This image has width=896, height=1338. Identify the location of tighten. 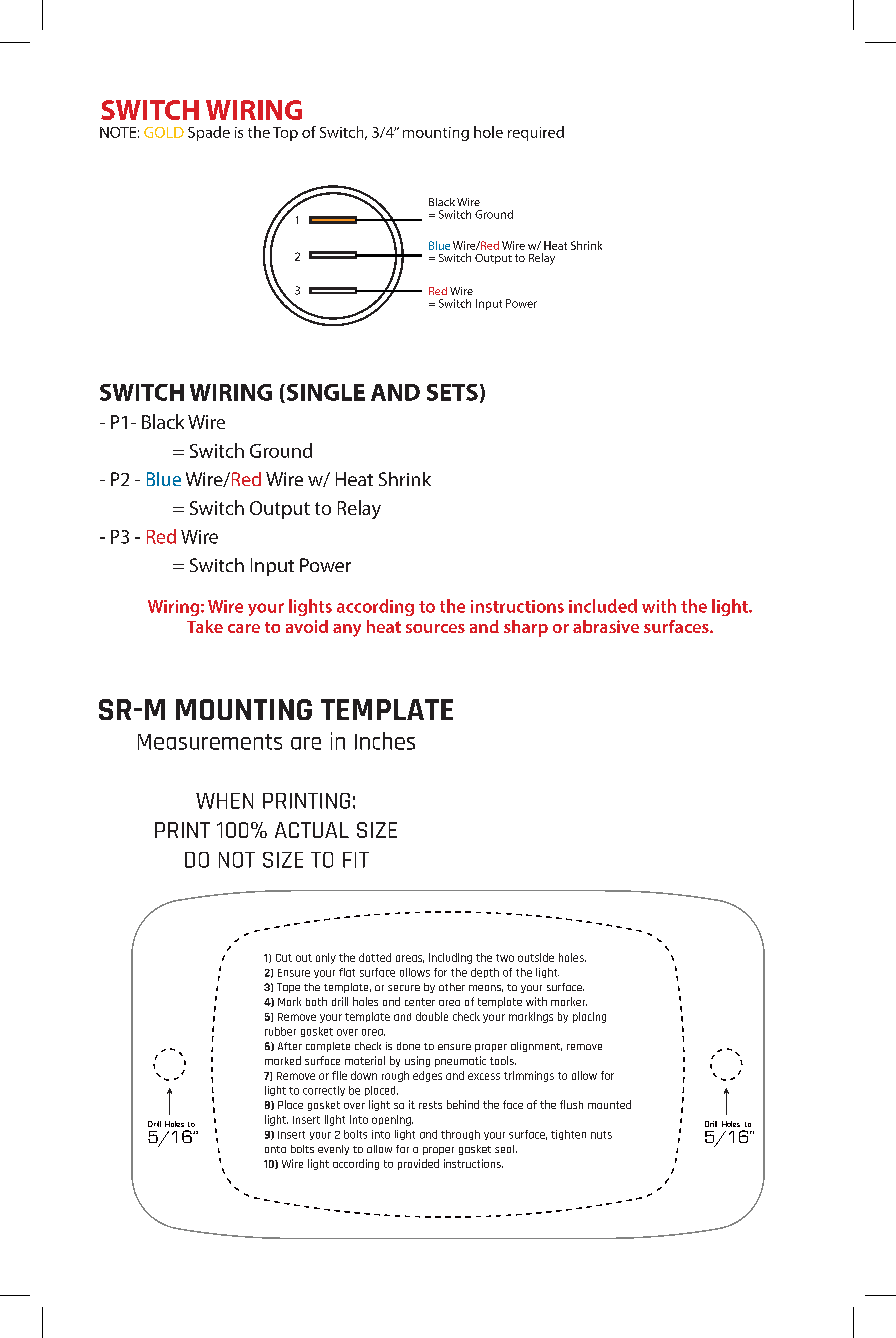
(568, 1135).
